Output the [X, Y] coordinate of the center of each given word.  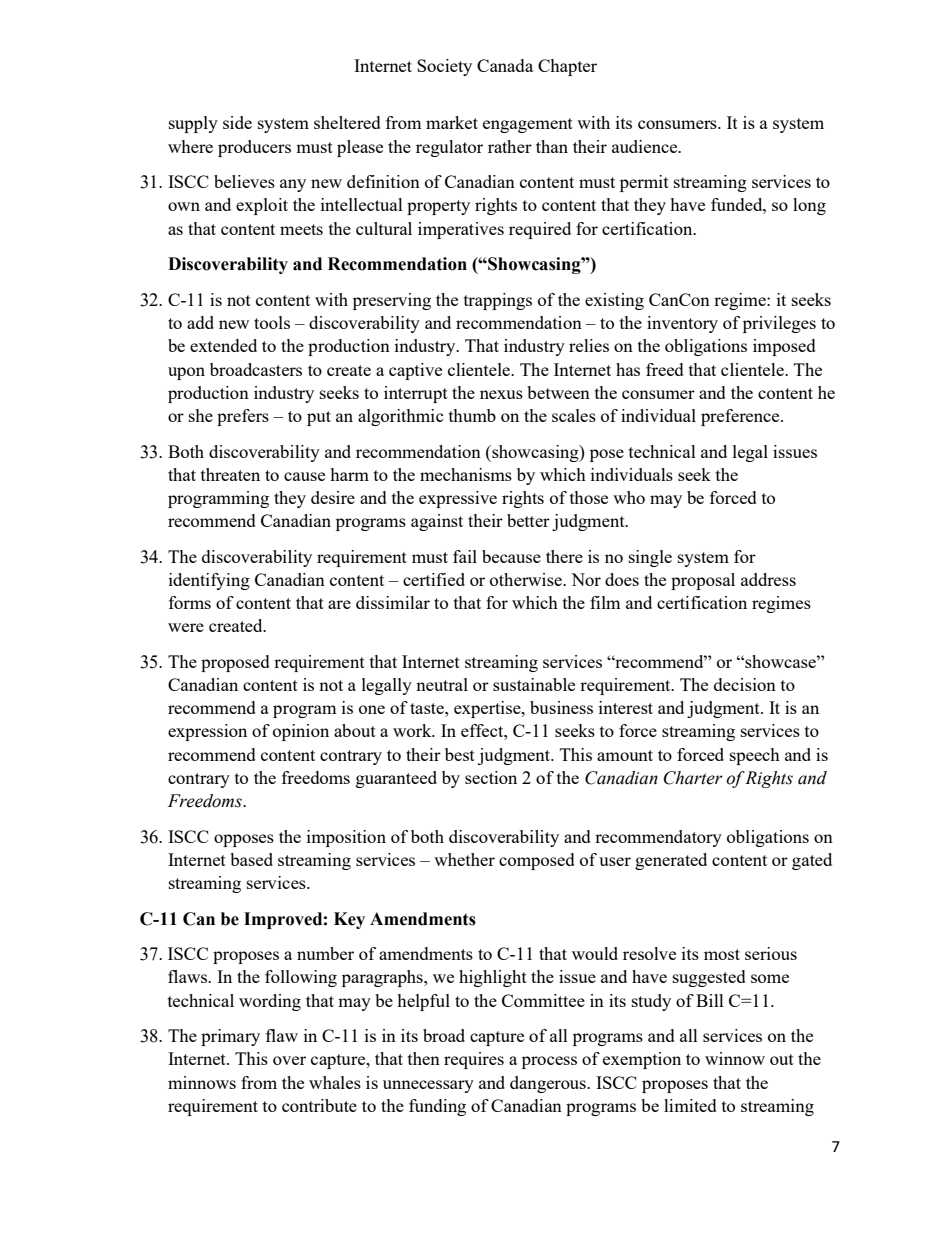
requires [474, 1060]
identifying [209, 581]
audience [646, 146]
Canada [505, 65]
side [237, 122]
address [768, 579]
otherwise [527, 579]
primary [230, 1037]
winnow [735, 1058]
